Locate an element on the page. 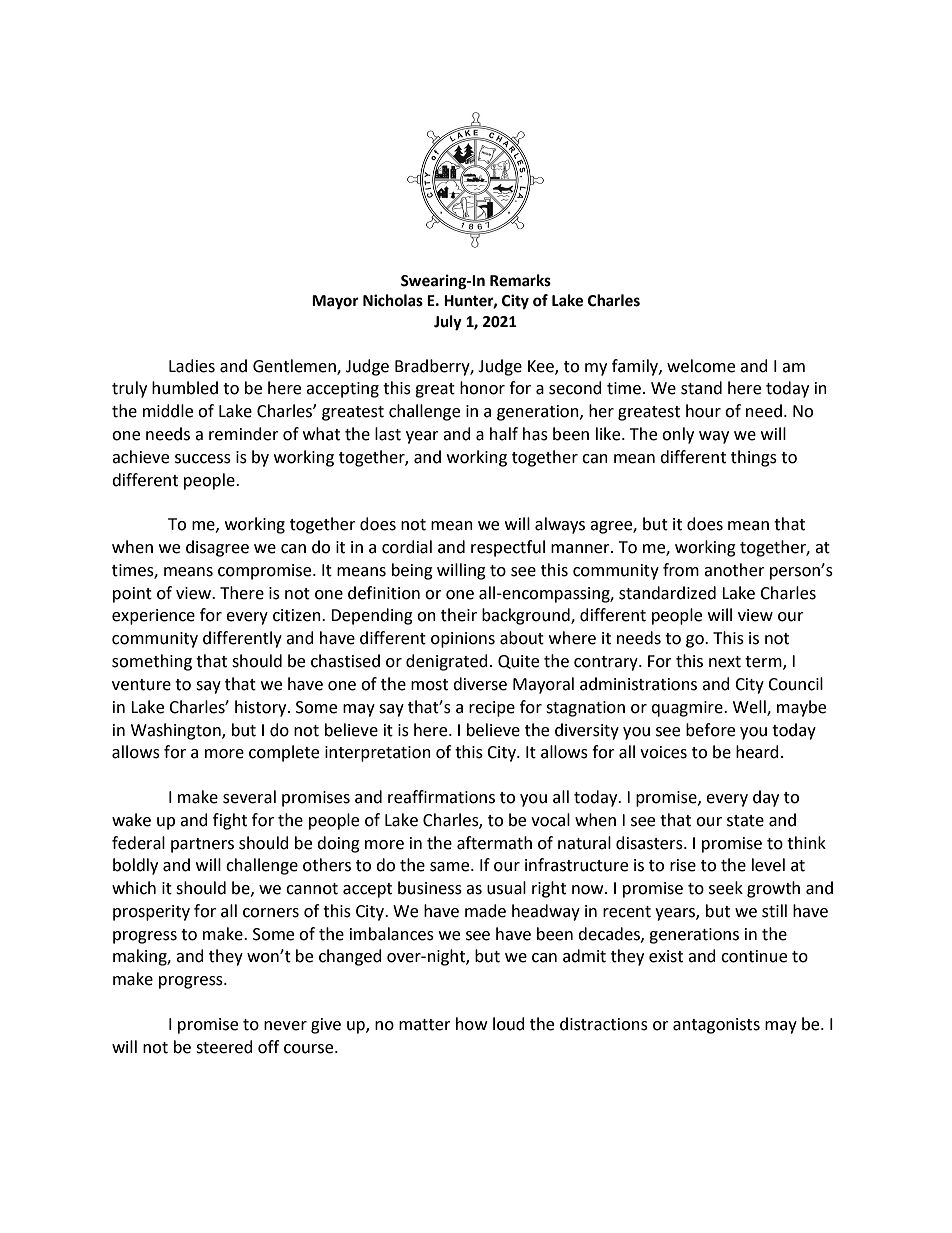  things is located at coordinates (754, 458).
